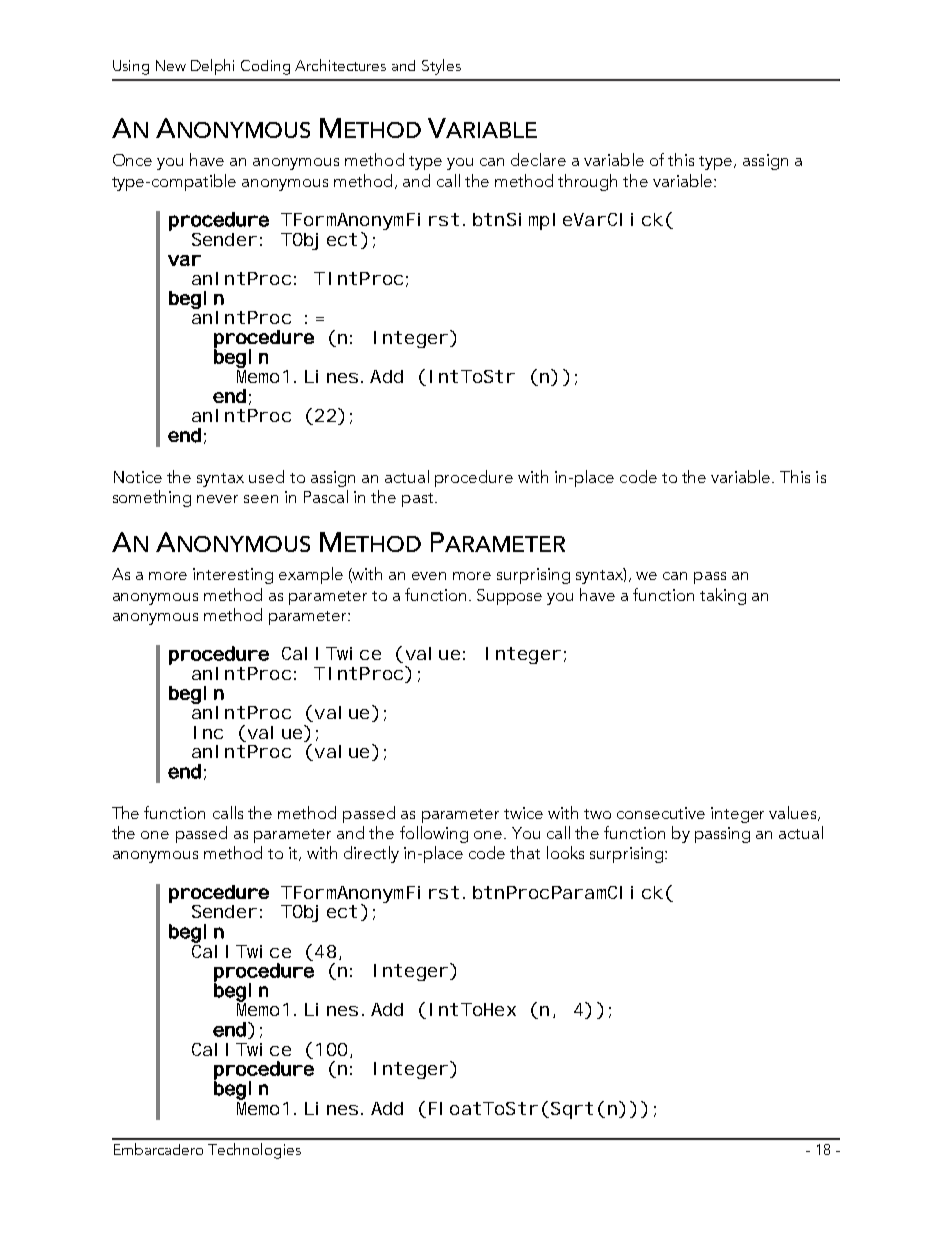 The width and height of the screenshot is (952, 1233). What do you see at coordinates (208, 732) in the screenshot?
I see `Inc` at bounding box center [208, 732].
